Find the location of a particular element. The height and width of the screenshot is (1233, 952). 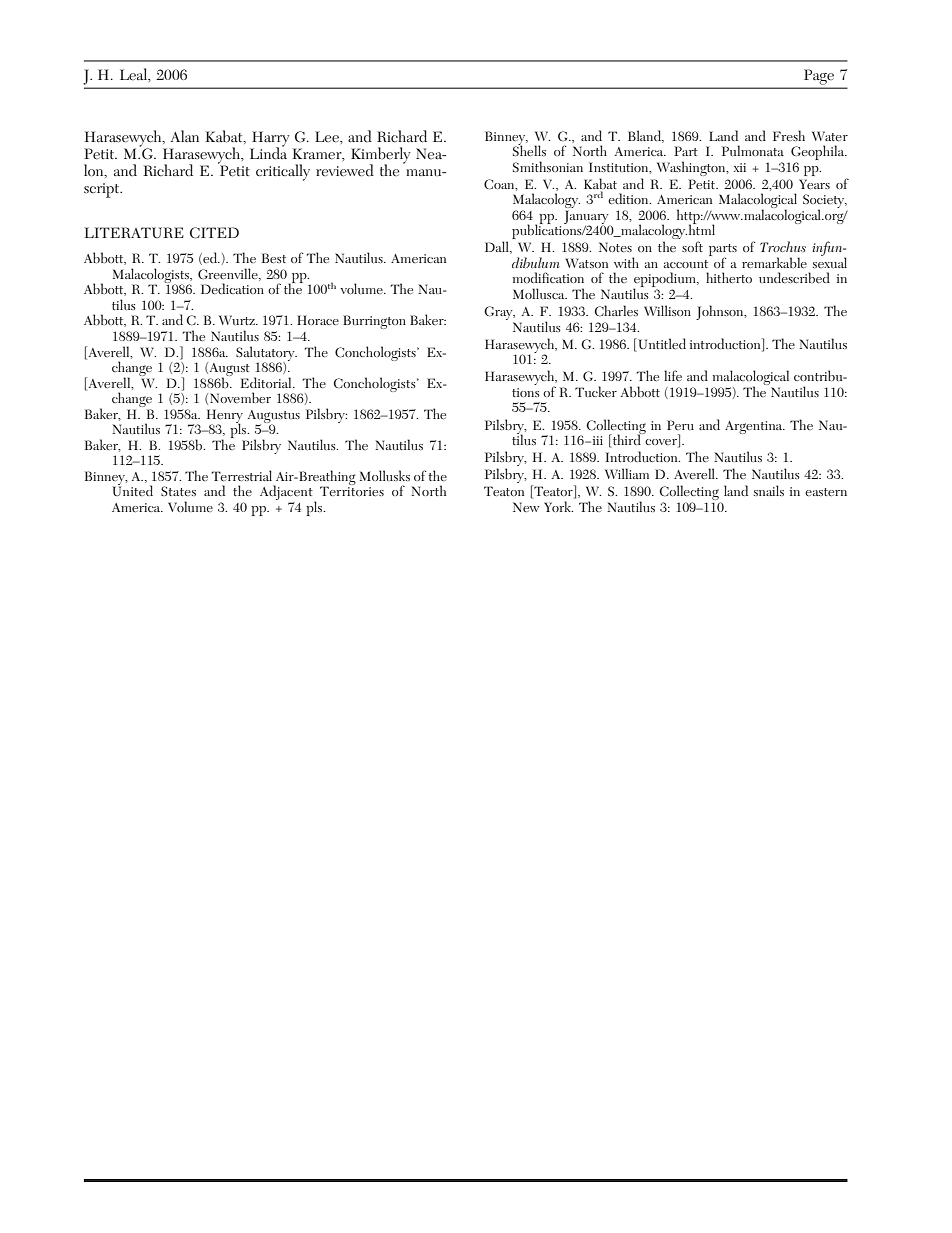

Lee is located at coordinates (328, 137).
